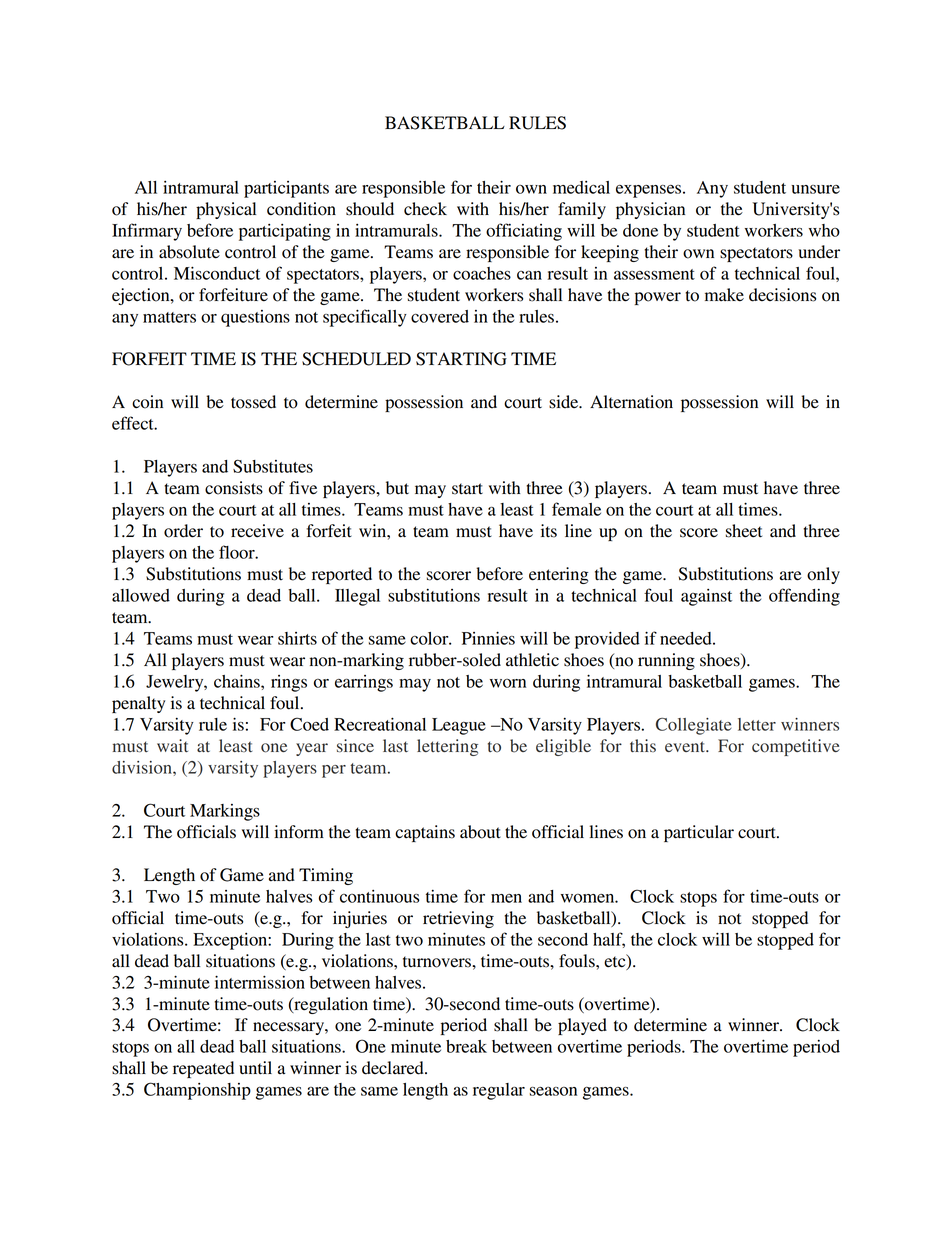 Image resolution: width=952 pixels, height=1233 pixels. What do you see at coordinates (238, 681) in the screenshot?
I see `chains` at bounding box center [238, 681].
